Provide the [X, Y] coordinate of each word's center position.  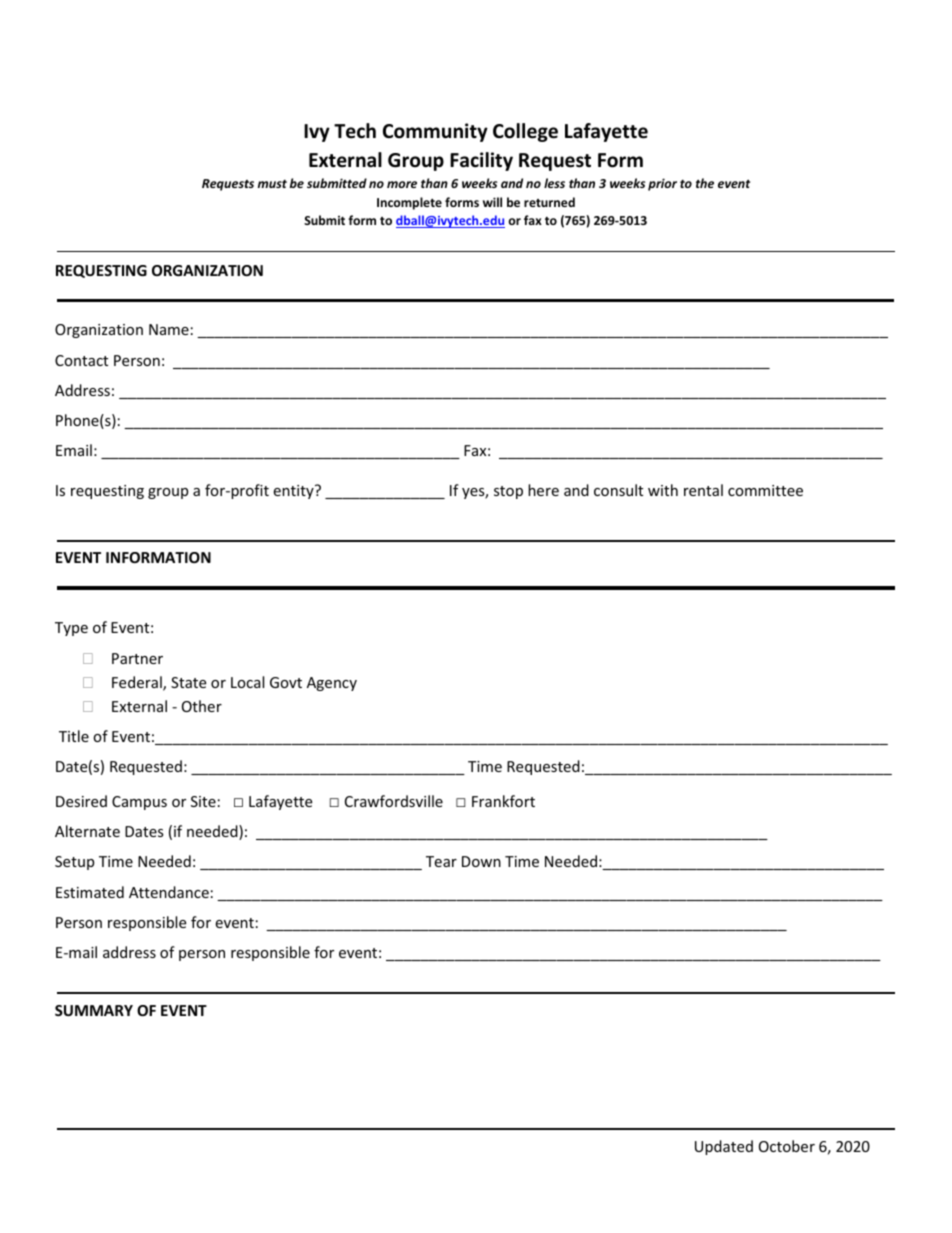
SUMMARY [94, 1010]
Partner [137, 658]
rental [703, 490]
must [272, 184]
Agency [332, 684]
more [402, 184]
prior [662, 184]
